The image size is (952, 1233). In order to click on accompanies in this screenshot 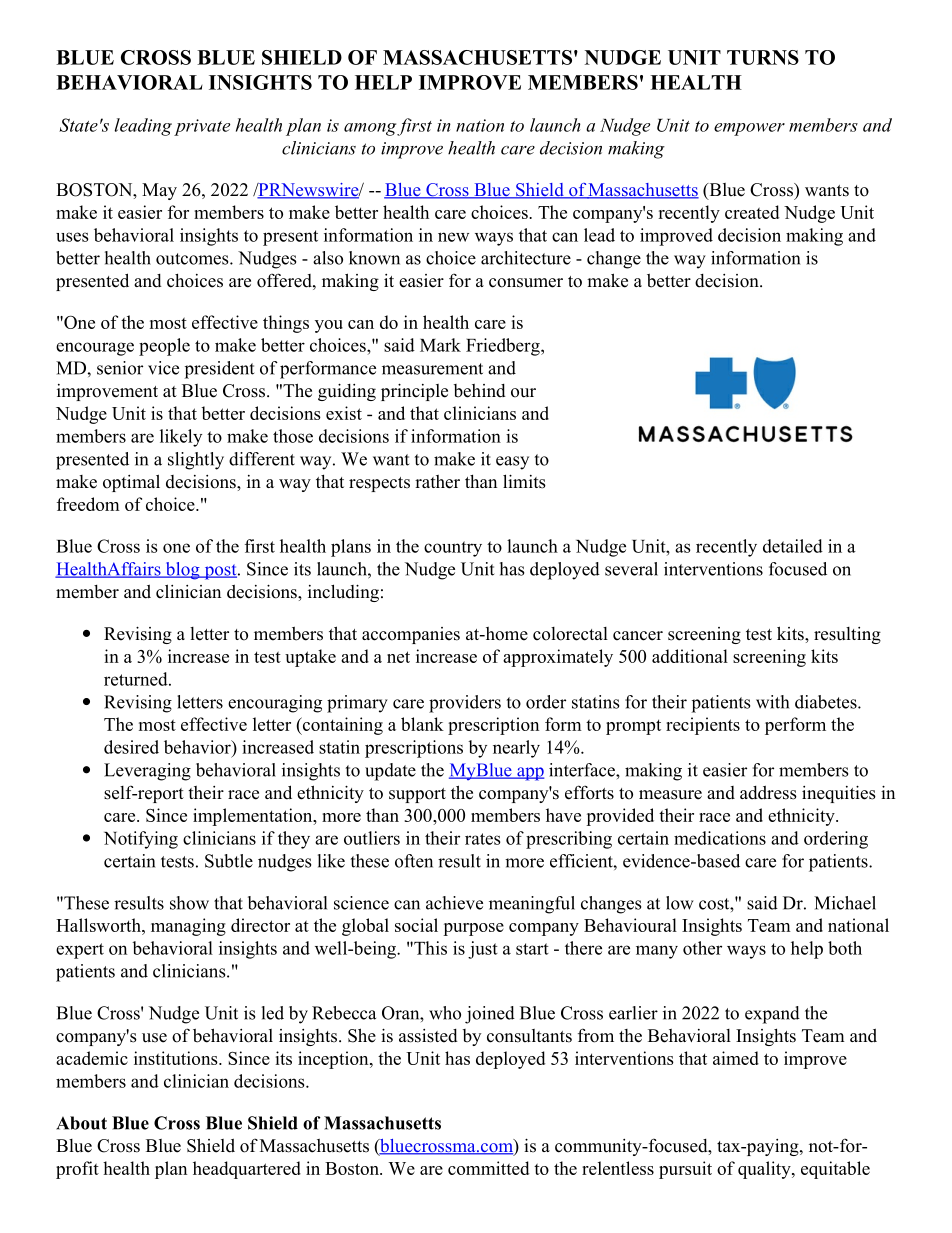, I will do `click(411, 635)`.
